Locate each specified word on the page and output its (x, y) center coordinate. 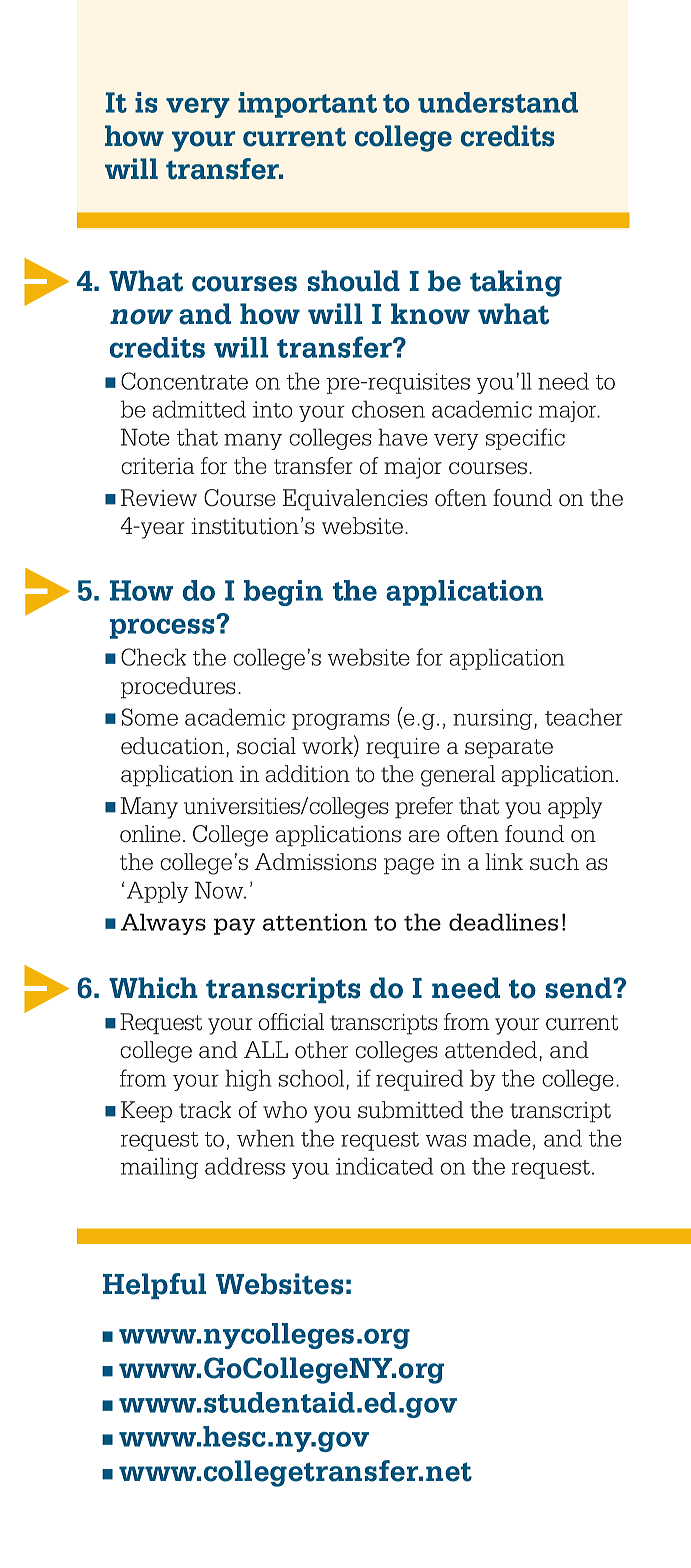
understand (498, 102)
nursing (494, 719)
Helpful (154, 1286)
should (354, 281)
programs (341, 721)
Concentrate (184, 381)
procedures (178, 688)
